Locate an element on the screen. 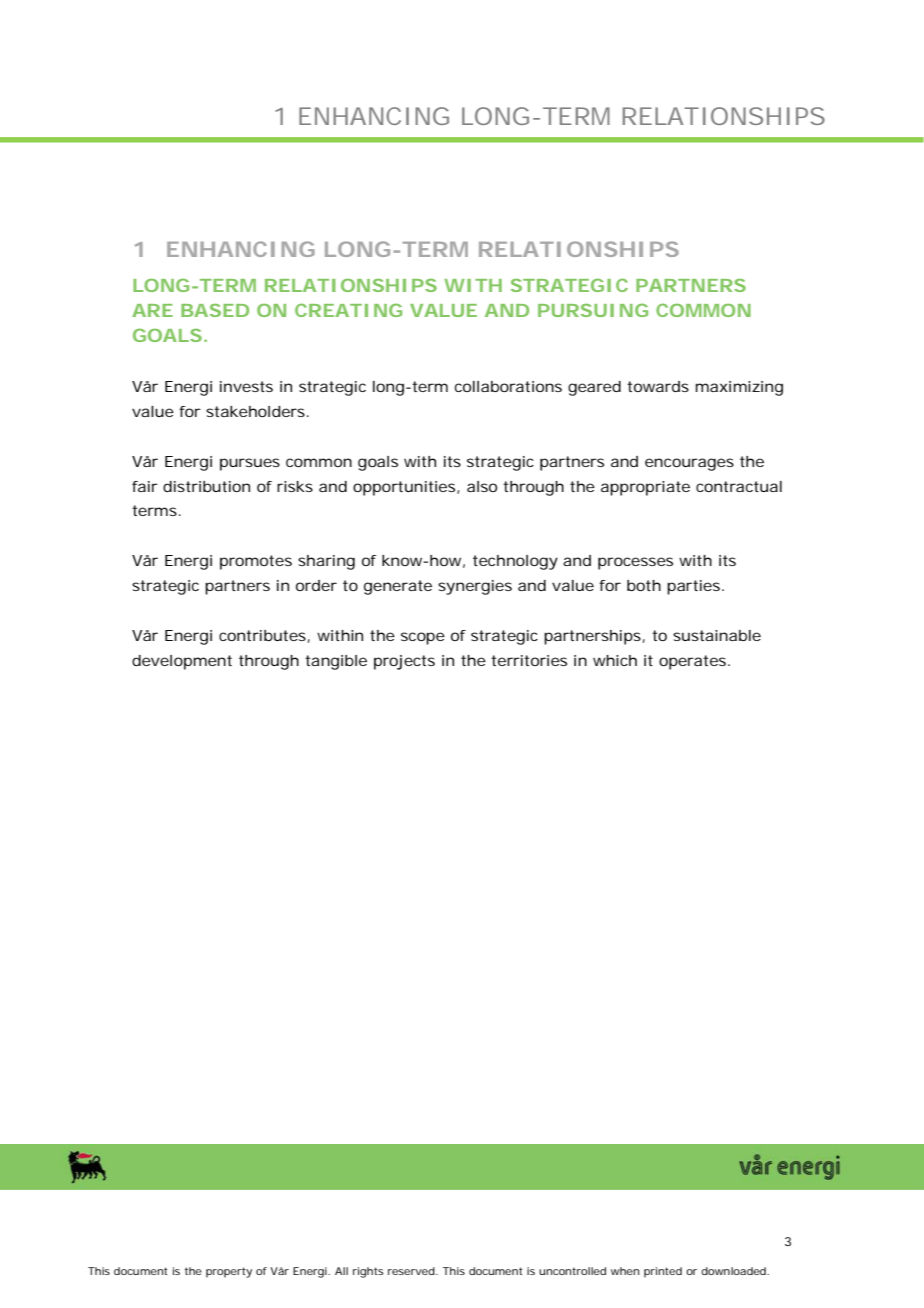 Image resolution: width=924 pixels, height=1308 pixels. collaborations is located at coordinates (508, 386).
